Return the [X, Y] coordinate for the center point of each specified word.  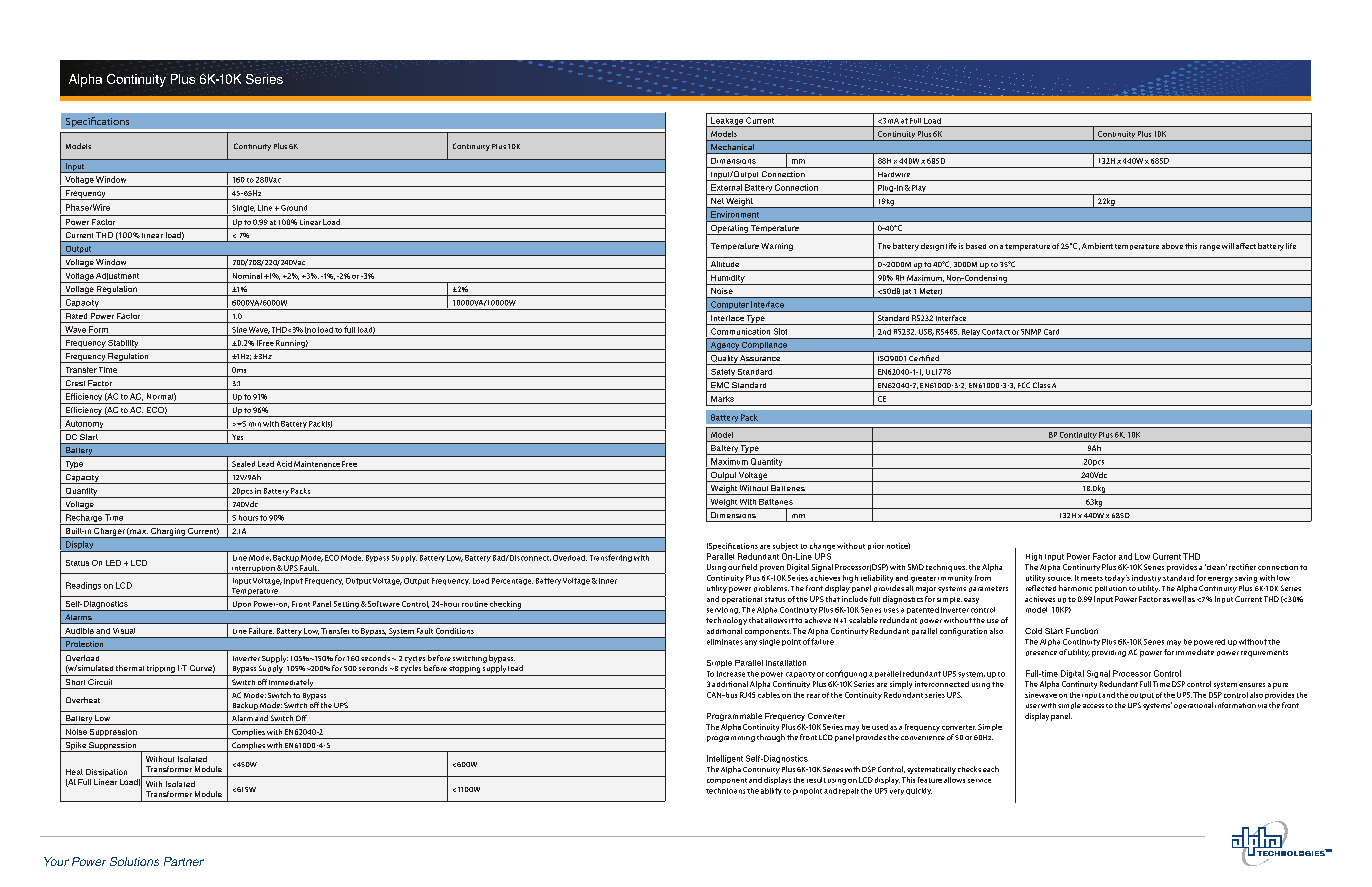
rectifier [1242, 567]
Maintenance [317, 464]
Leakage [727, 122]
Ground [294, 208]
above [1172, 246]
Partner [184, 861]
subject [785, 547]
